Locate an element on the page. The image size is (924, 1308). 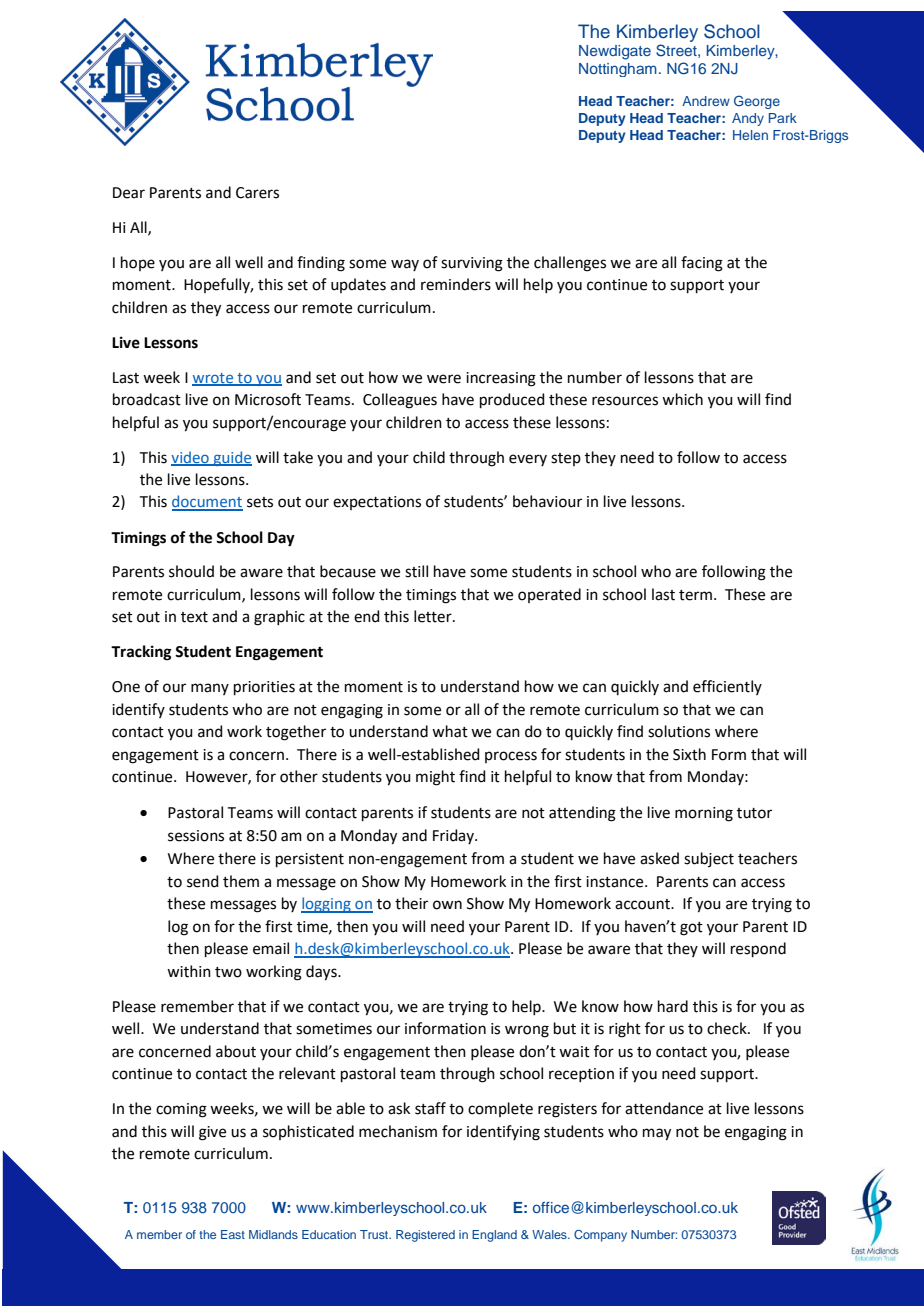
Andrew is located at coordinates (706, 101).
